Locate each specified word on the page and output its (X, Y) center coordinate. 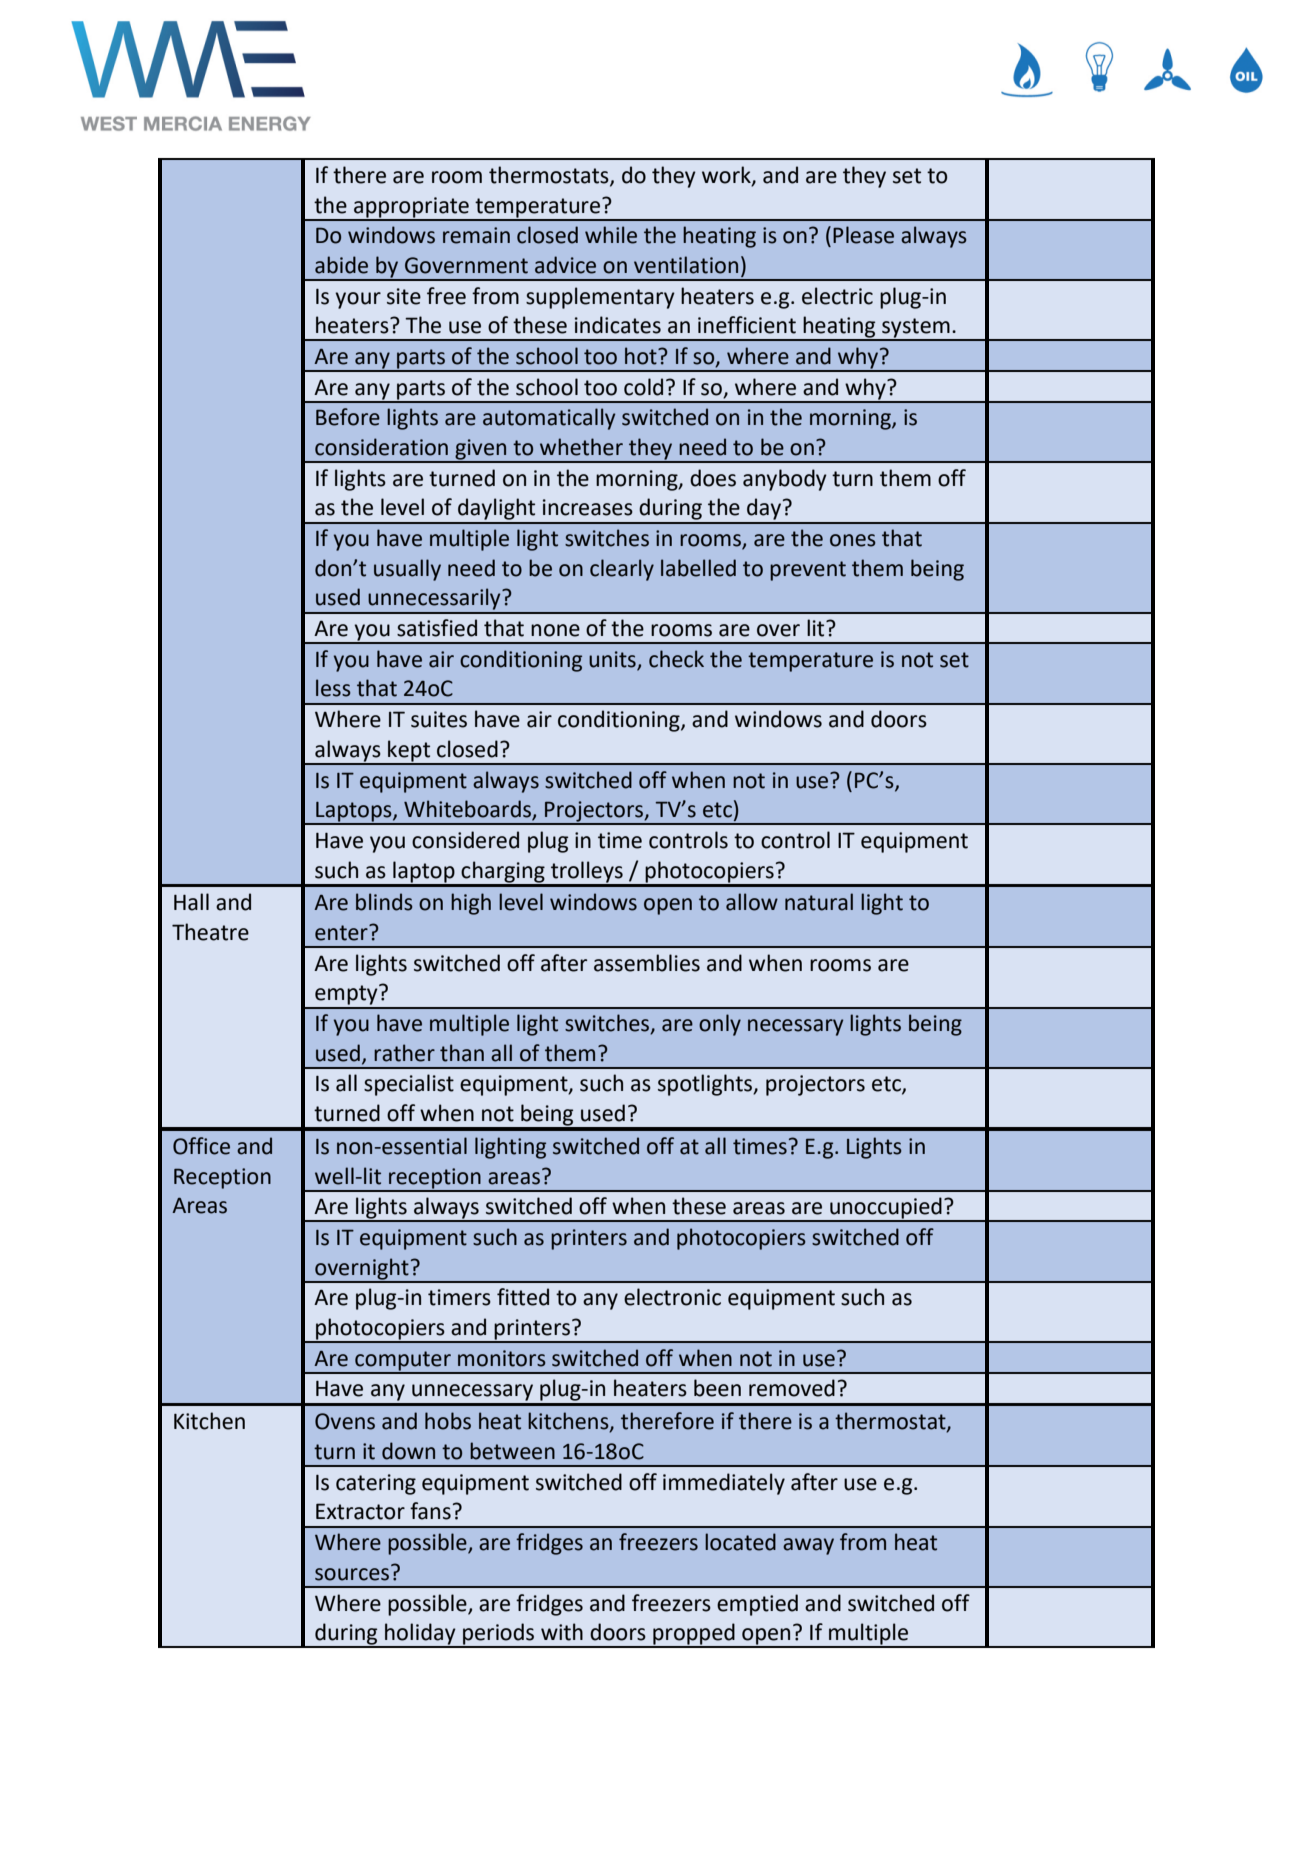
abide (341, 265)
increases (588, 507)
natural (819, 902)
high (471, 904)
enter (342, 933)
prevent (808, 571)
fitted (523, 1297)
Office (201, 1146)
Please (863, 235)
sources (352, 1574)
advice (565, 265)
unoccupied (886, 1209)
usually (407, 570)
